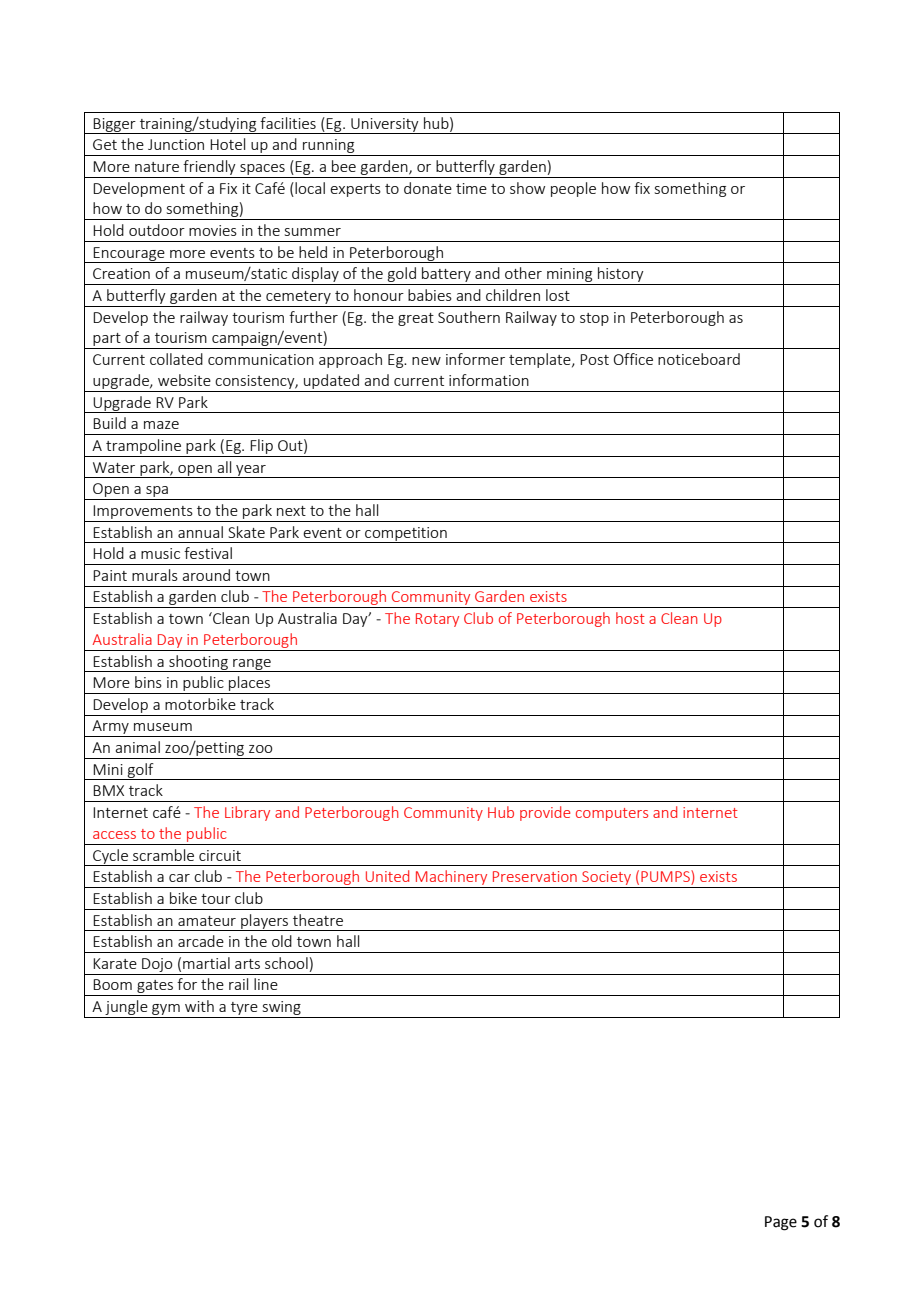 This screenshot has width=924, height=1308. Describe the element at coordinates (163, 855) in the screenshot. I see `scramble` at that location.
